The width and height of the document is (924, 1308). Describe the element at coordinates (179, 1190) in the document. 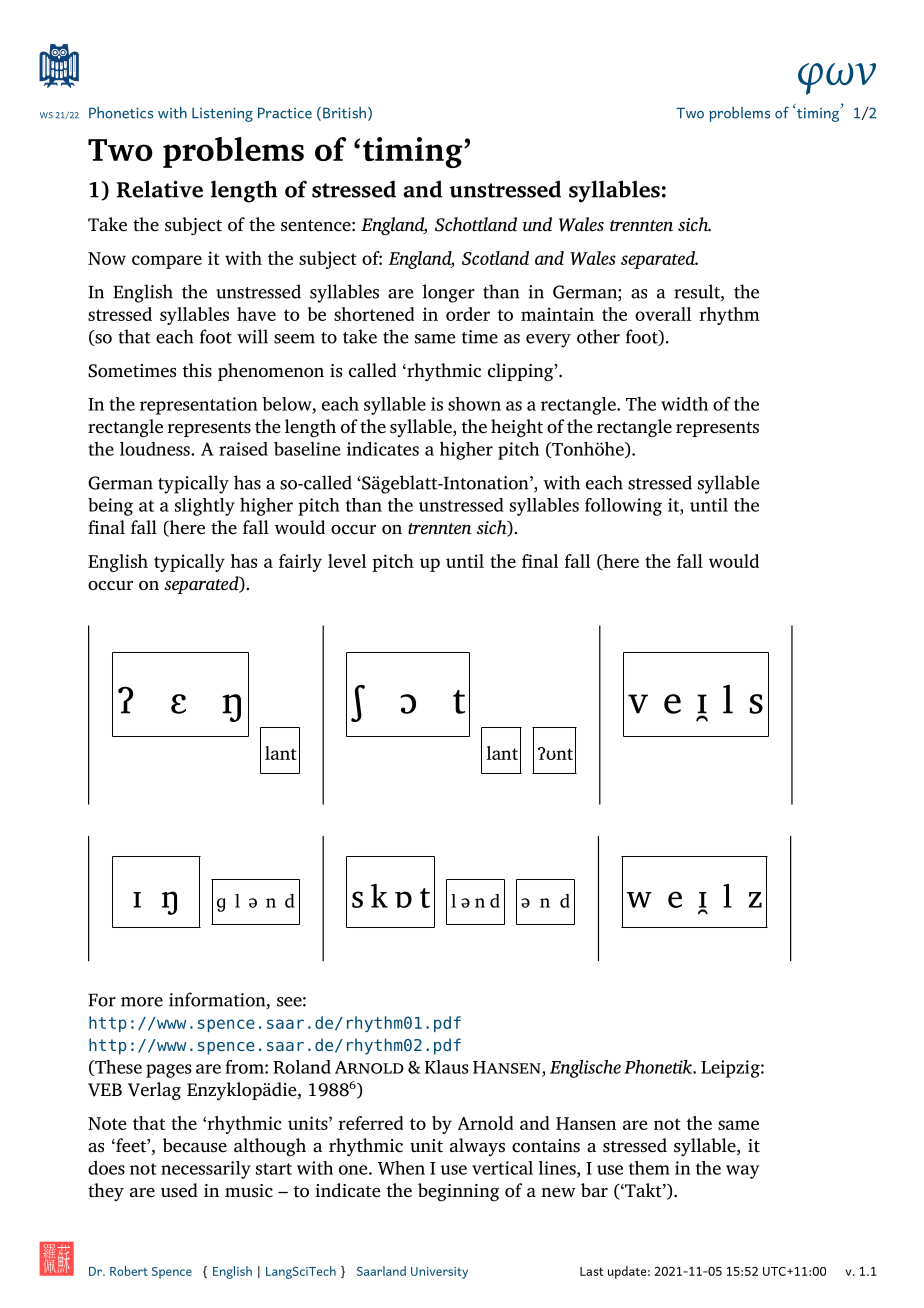

I see `used` at that location.
